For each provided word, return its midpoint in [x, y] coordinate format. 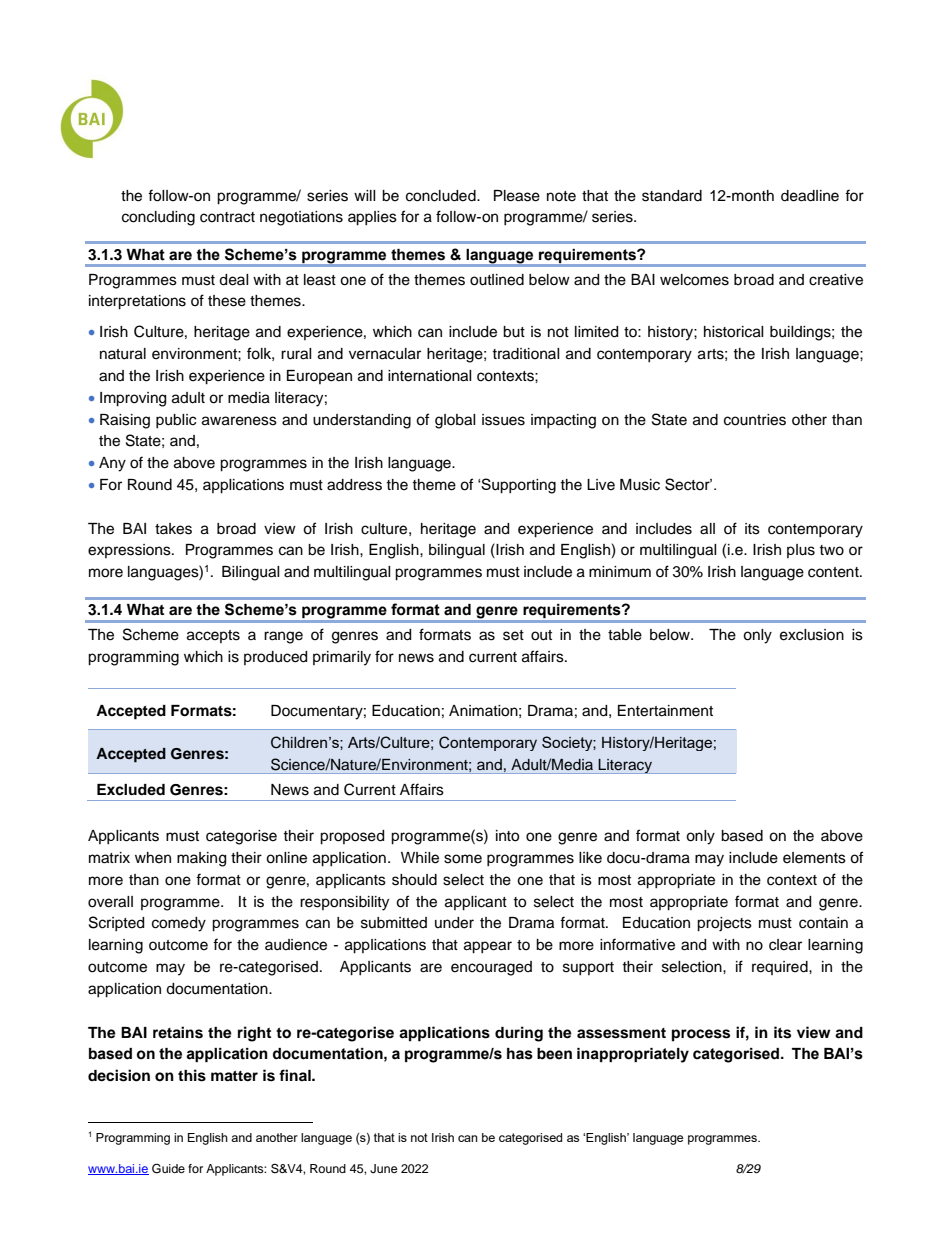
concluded [442, 196]
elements [814, 858]
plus [801, 551]
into [507, 836]
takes [173, 529]
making [201, 859]
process [701, 1035]
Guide [168, 1168]
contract [227, 217]
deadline [810, 196]
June [384, 1169]
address [354, 485]
